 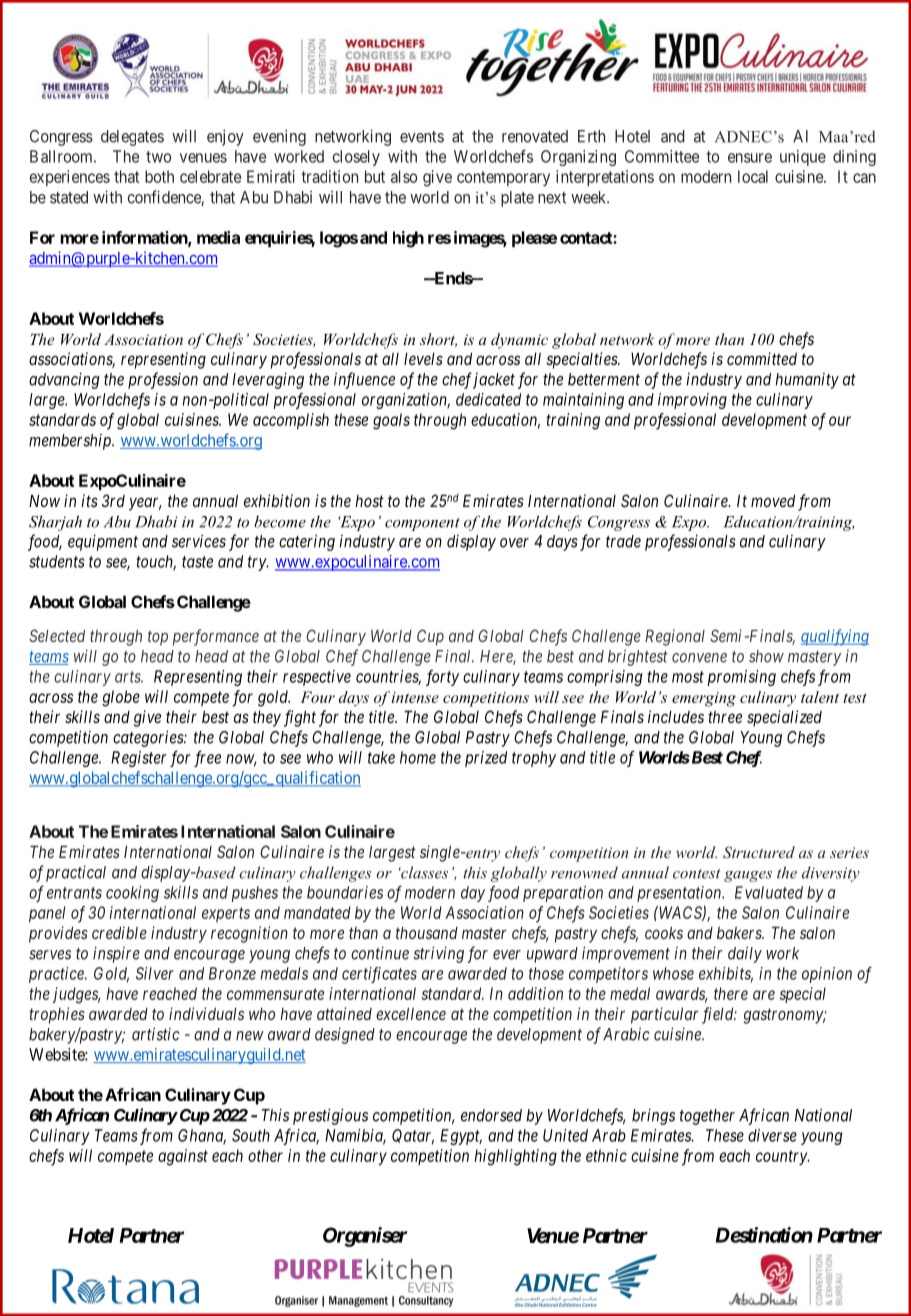 I want to click on diverse, so click(x=772, y=1135).
